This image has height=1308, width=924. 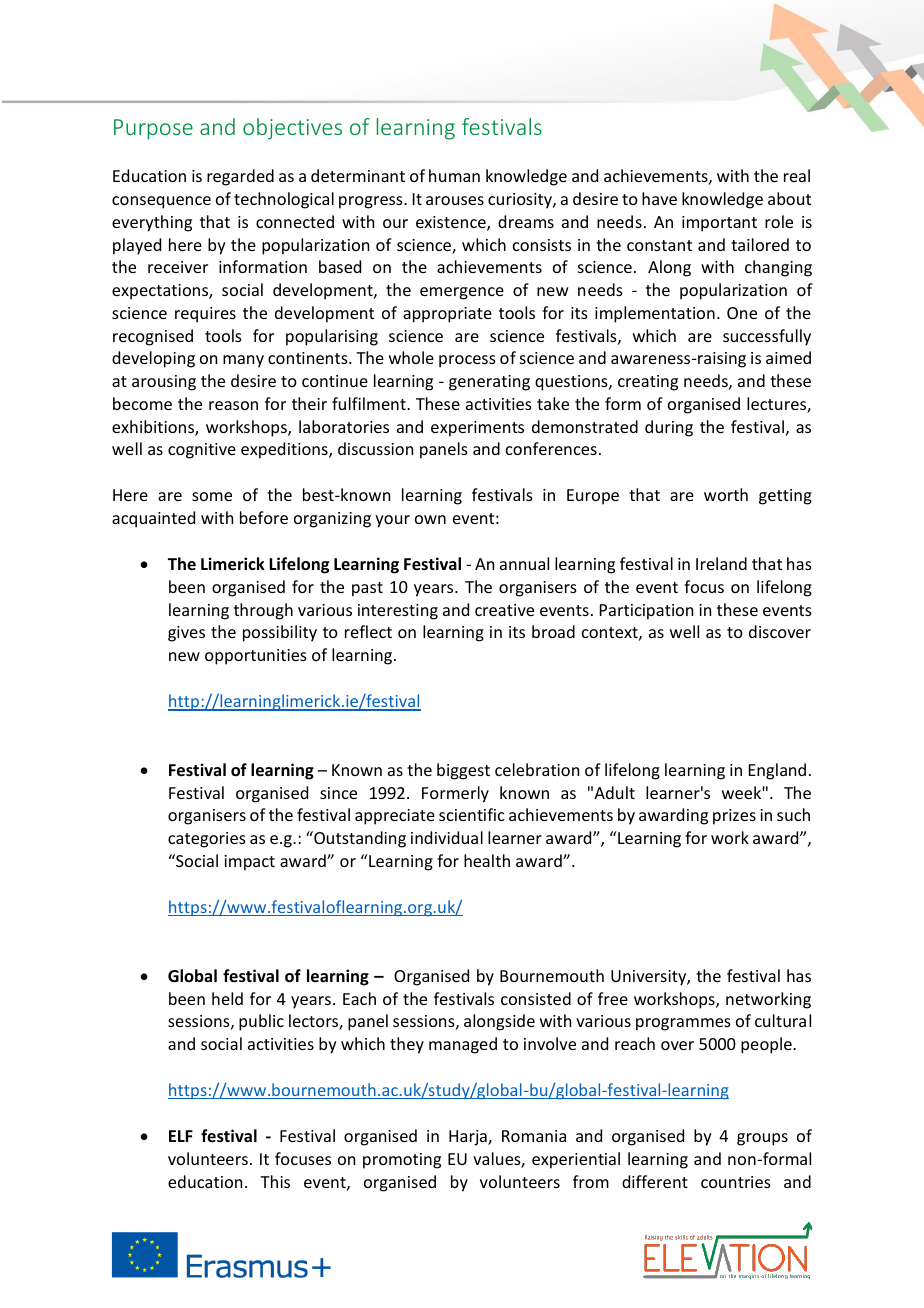 I want to click on regarded, so click(x=240, y=177).
